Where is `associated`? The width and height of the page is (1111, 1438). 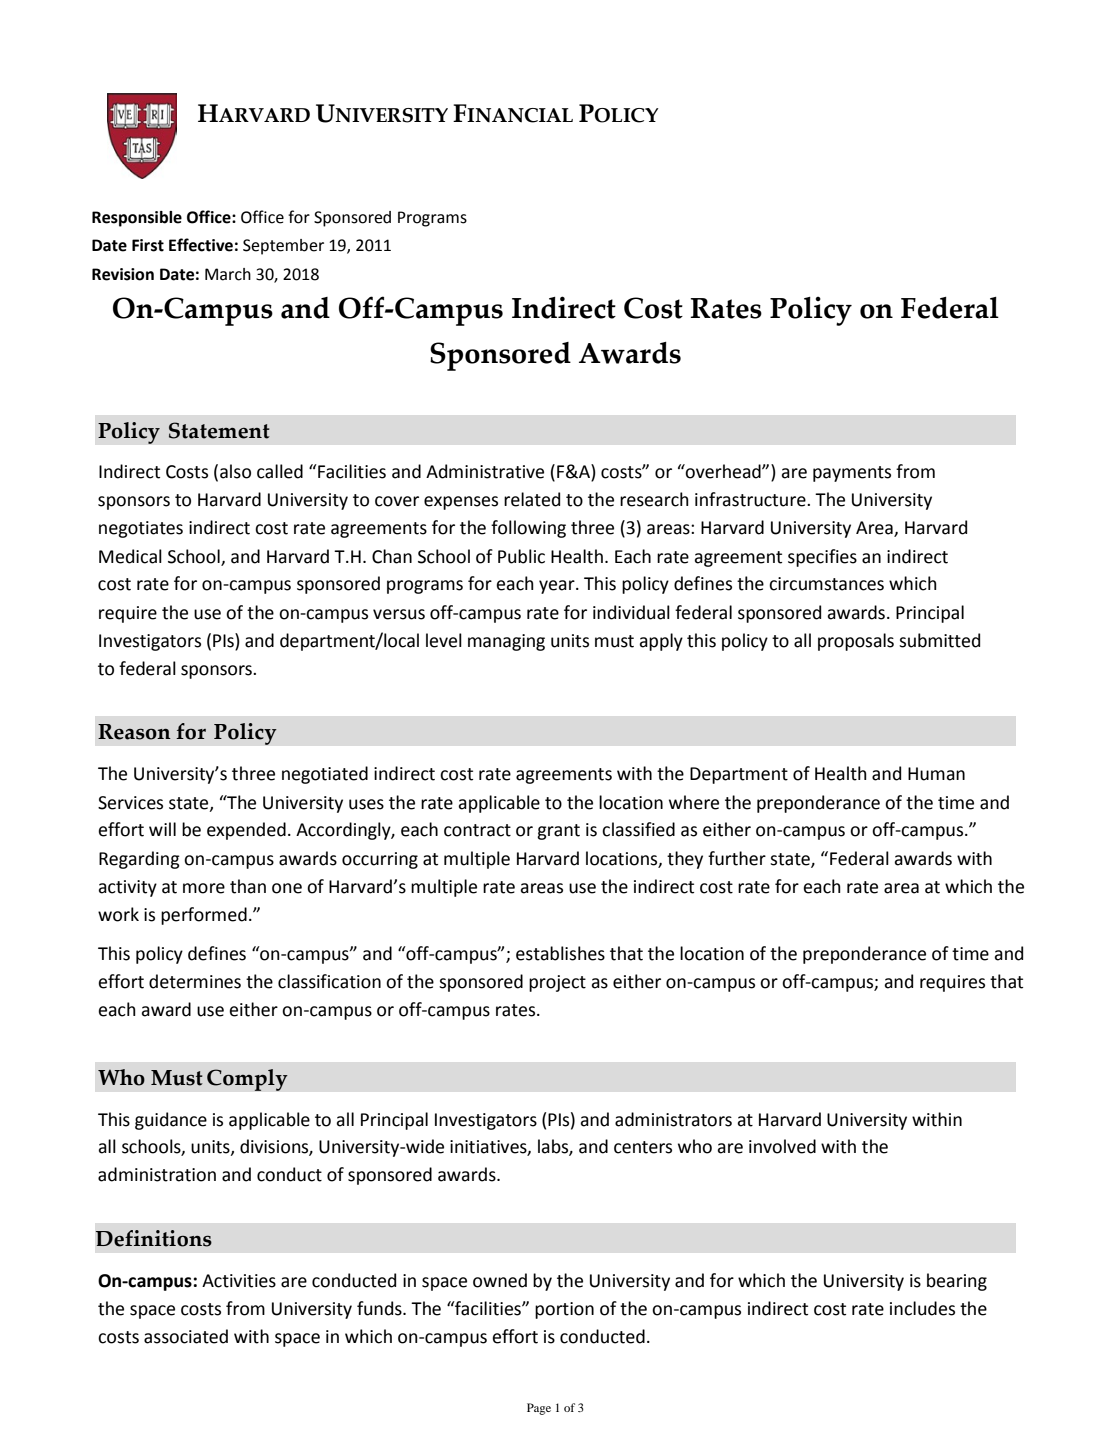 associated is located at coordinates (186, 1336).
